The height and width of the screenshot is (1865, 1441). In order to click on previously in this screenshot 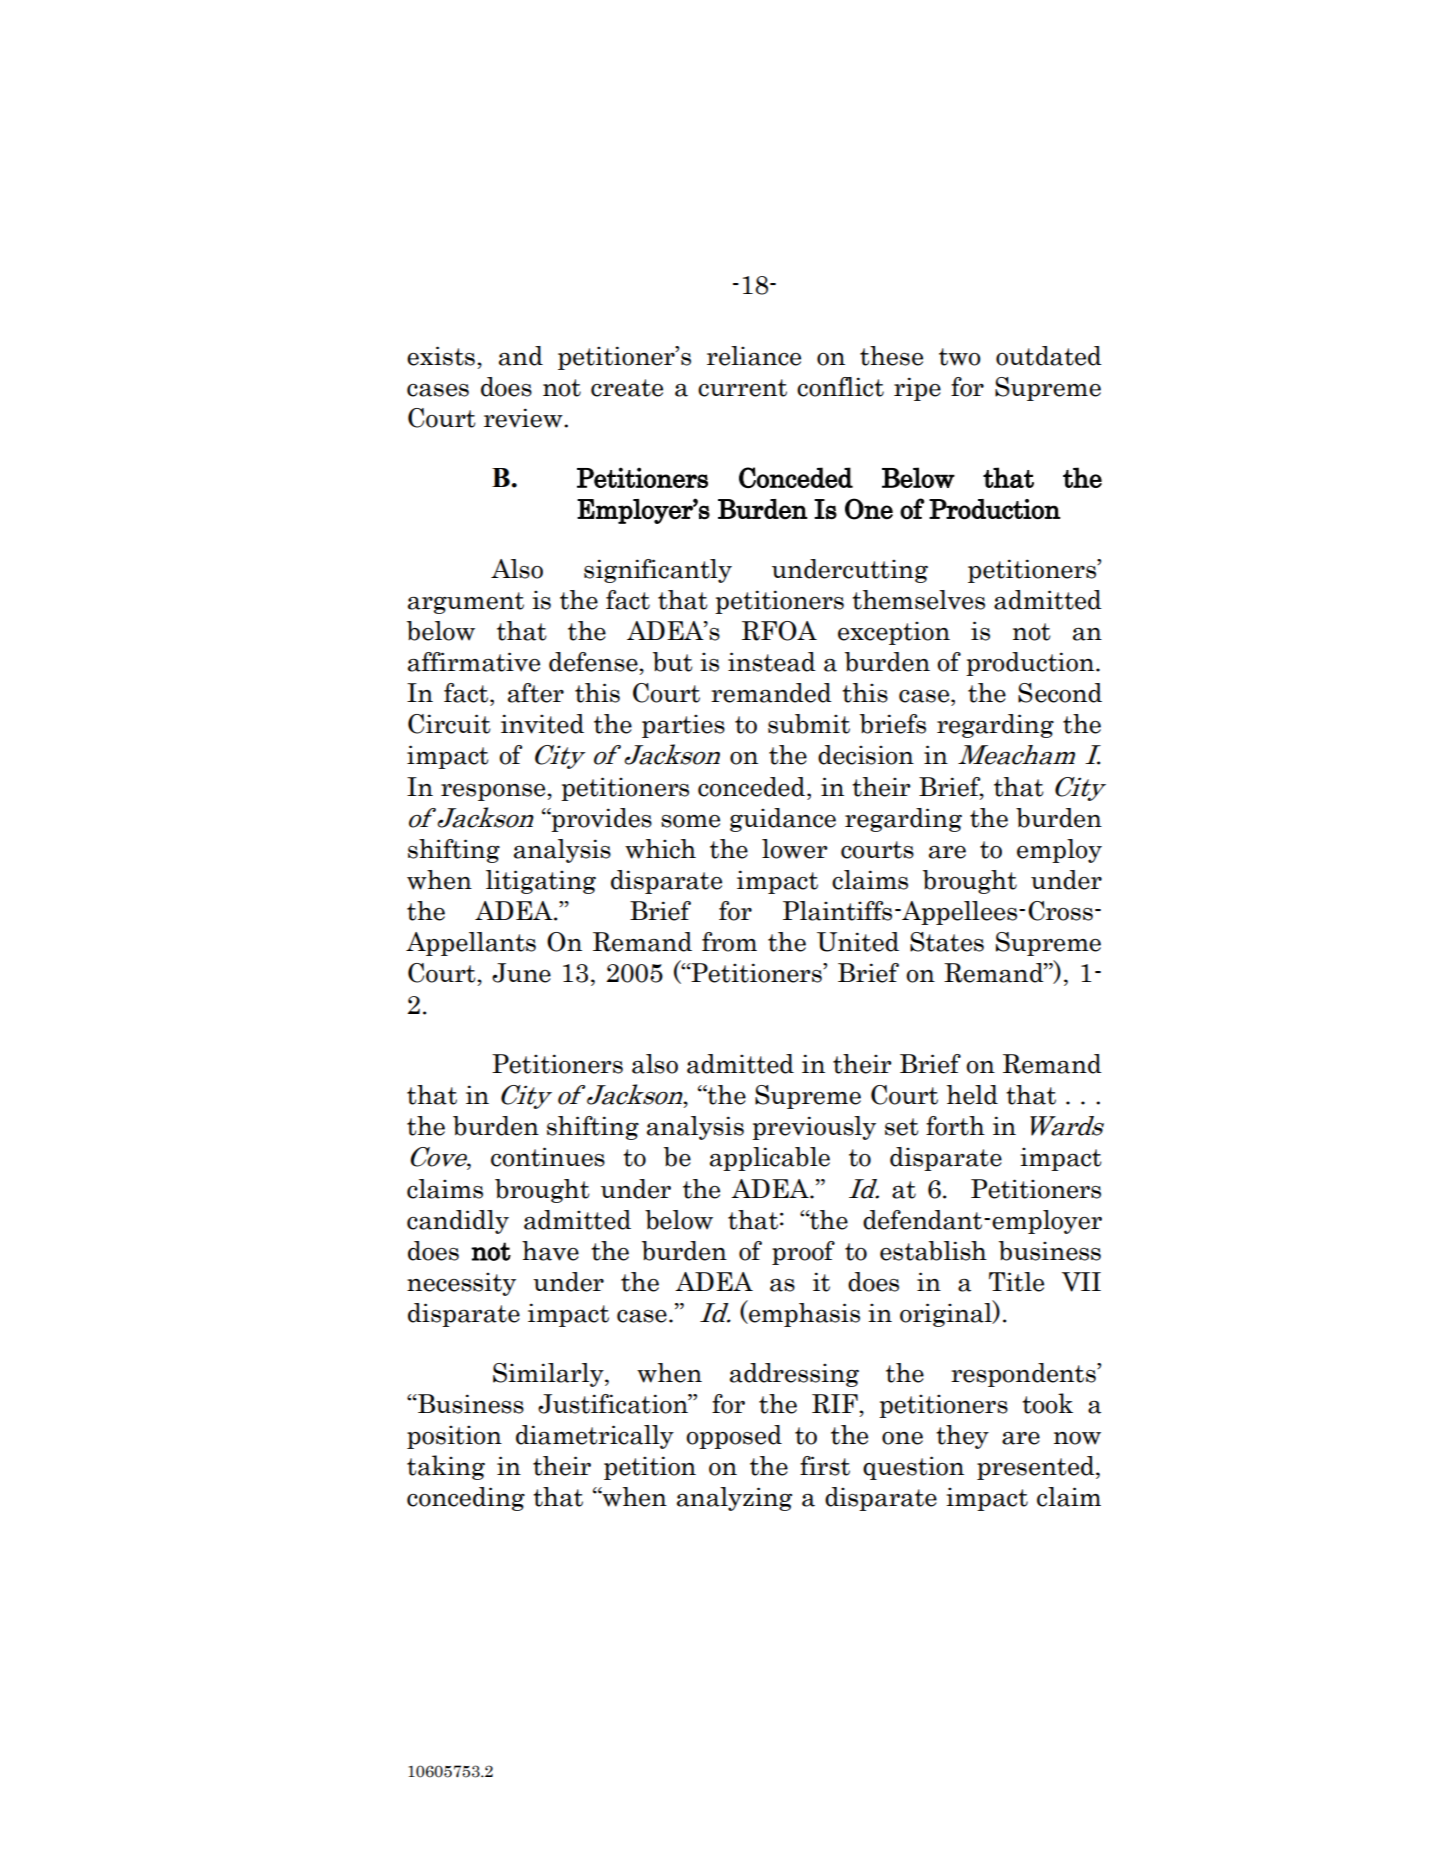, I will do `click(814, 1128)`.
